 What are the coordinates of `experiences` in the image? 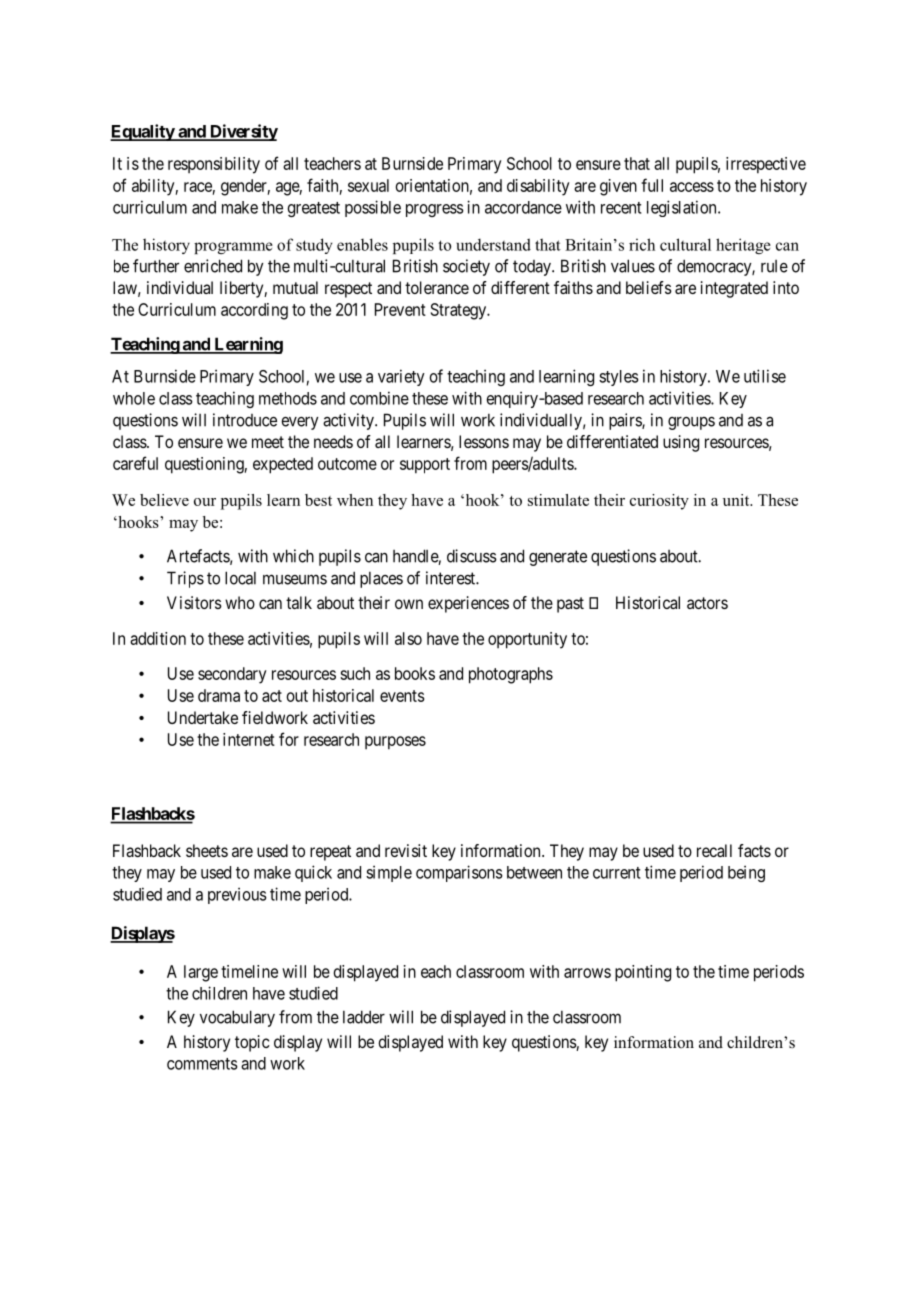 It's located at (468, 604).
